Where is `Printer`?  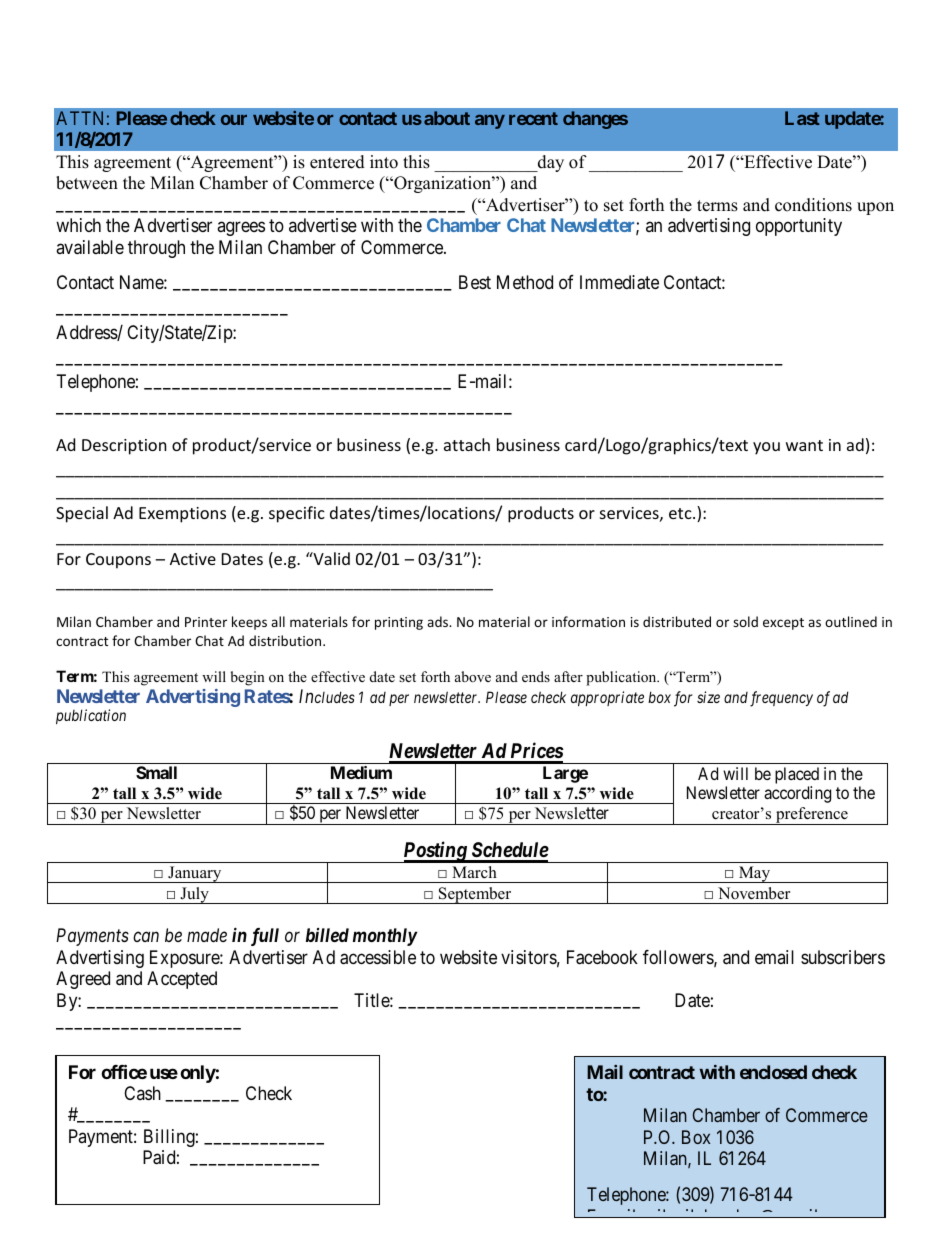
Printer is located at coordinates (206, 622).
